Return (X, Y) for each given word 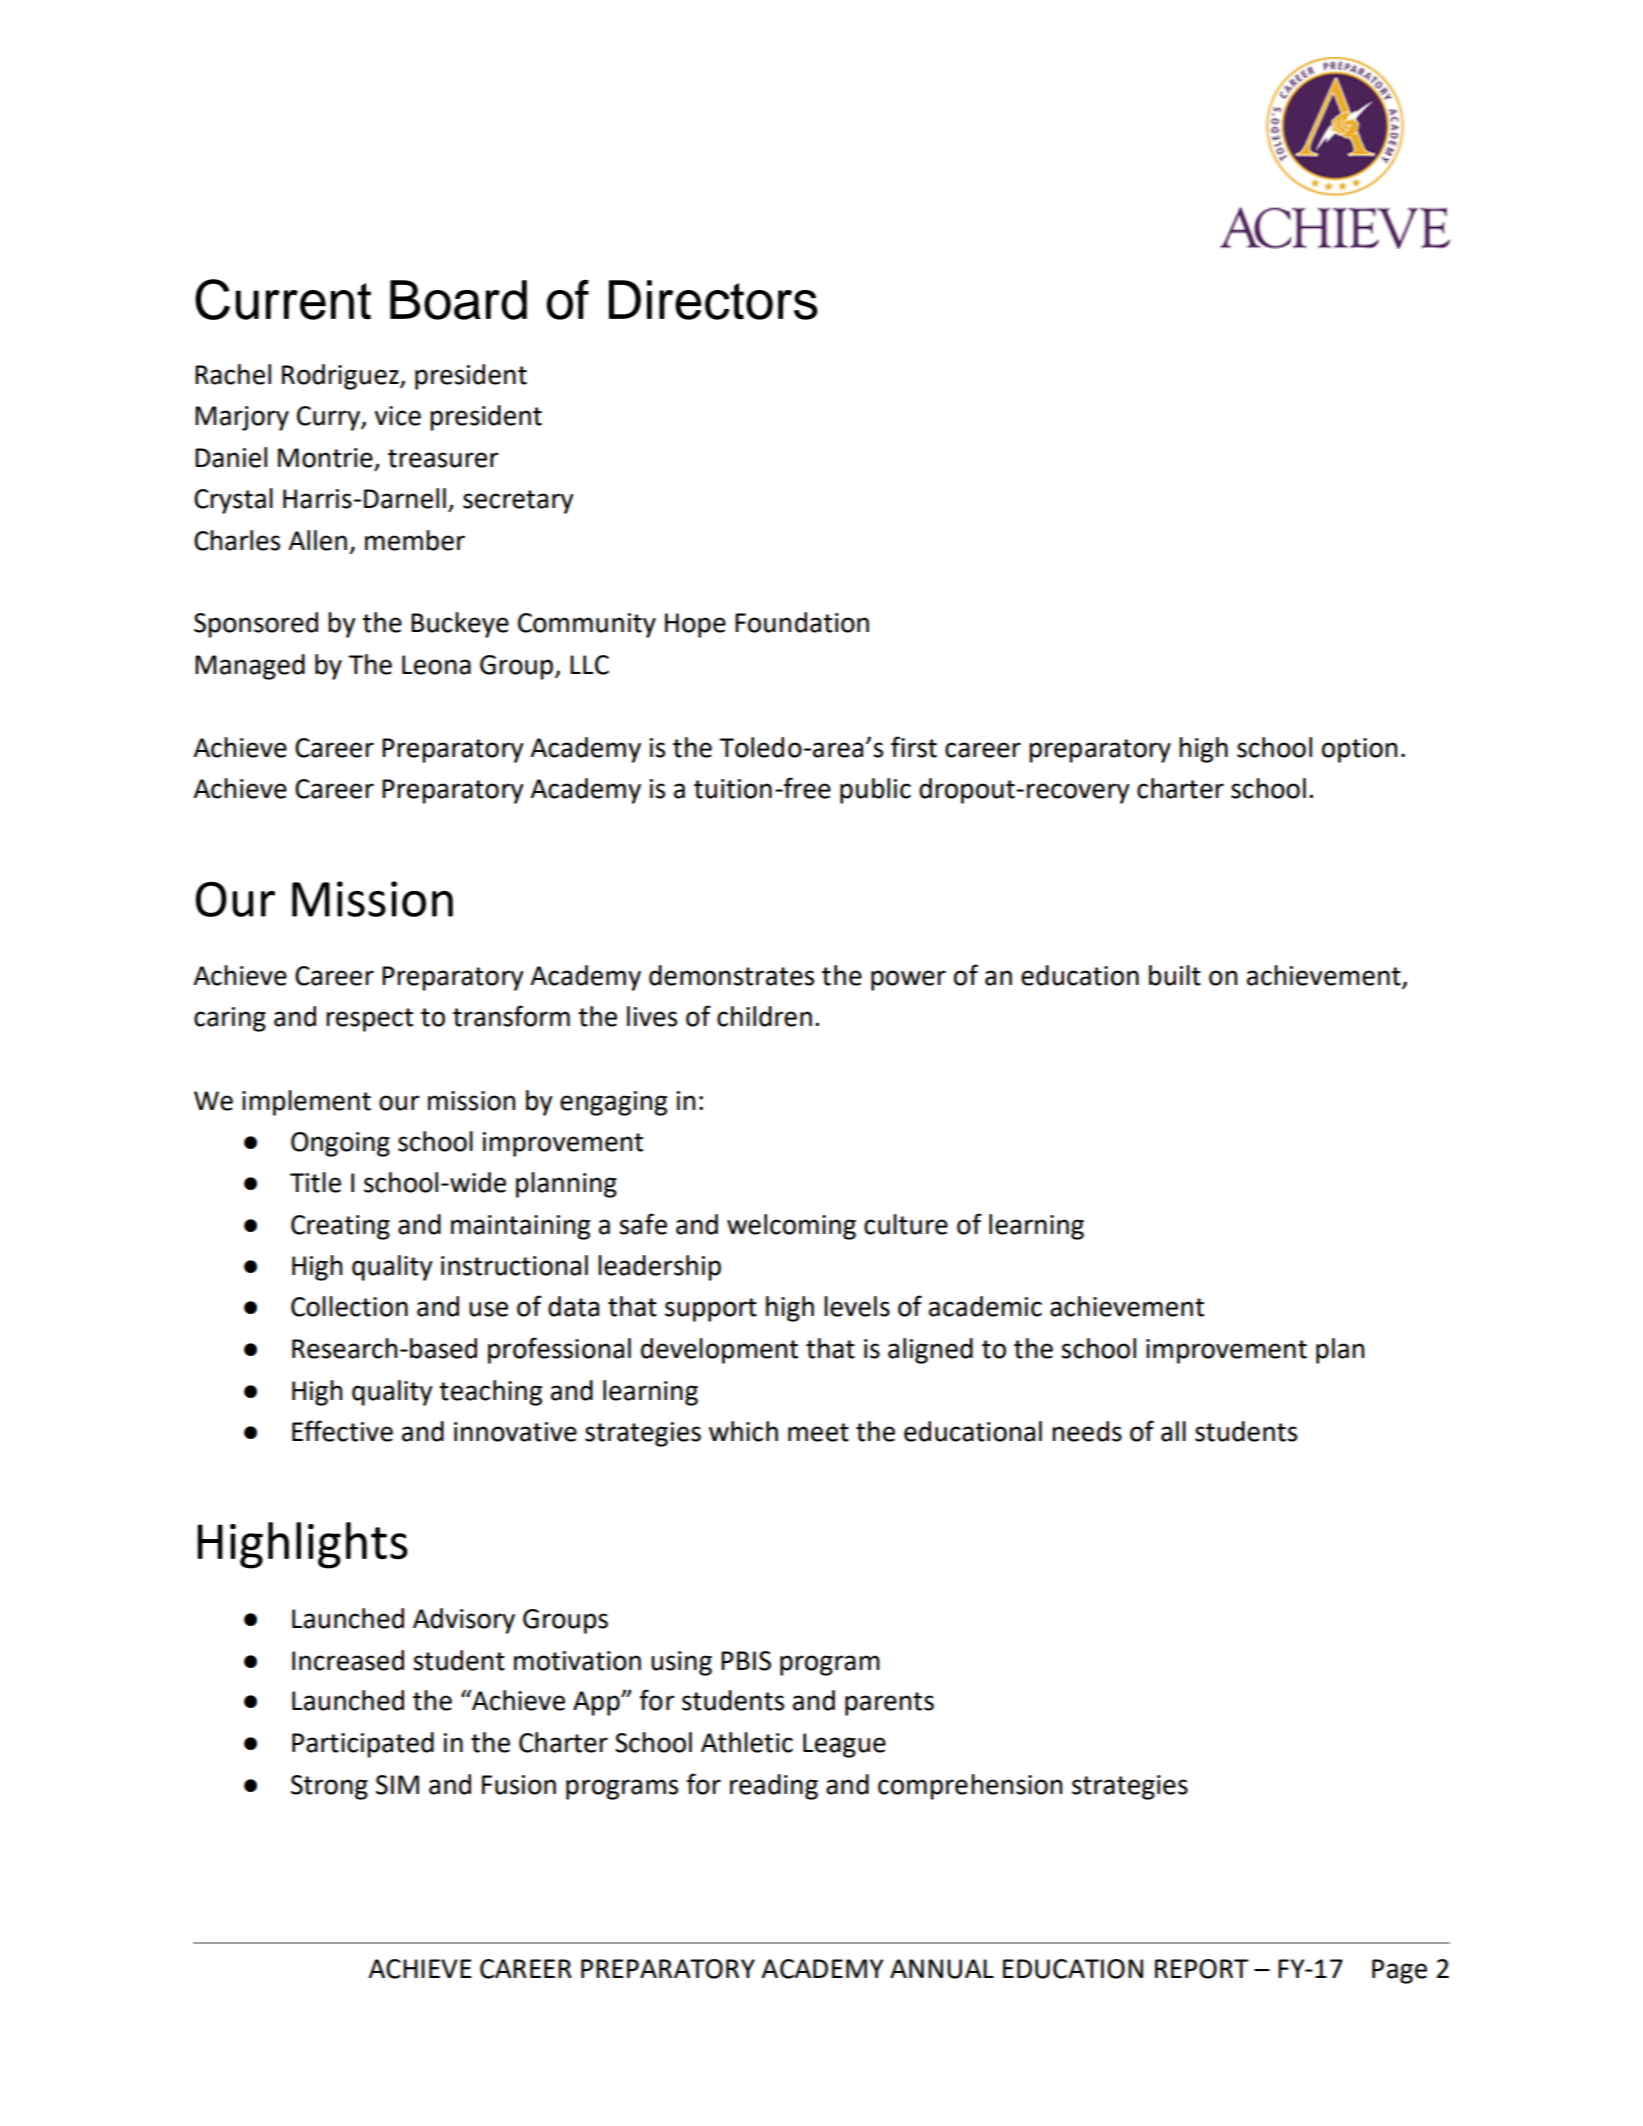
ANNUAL (942, 1969)
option (1359, 750)
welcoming (791, 1227)
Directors (713, 300)
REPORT (1202, 1969)
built (1175, 975)
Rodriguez (341, 377)
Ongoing (340, 1144)
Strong (329, 1787)
